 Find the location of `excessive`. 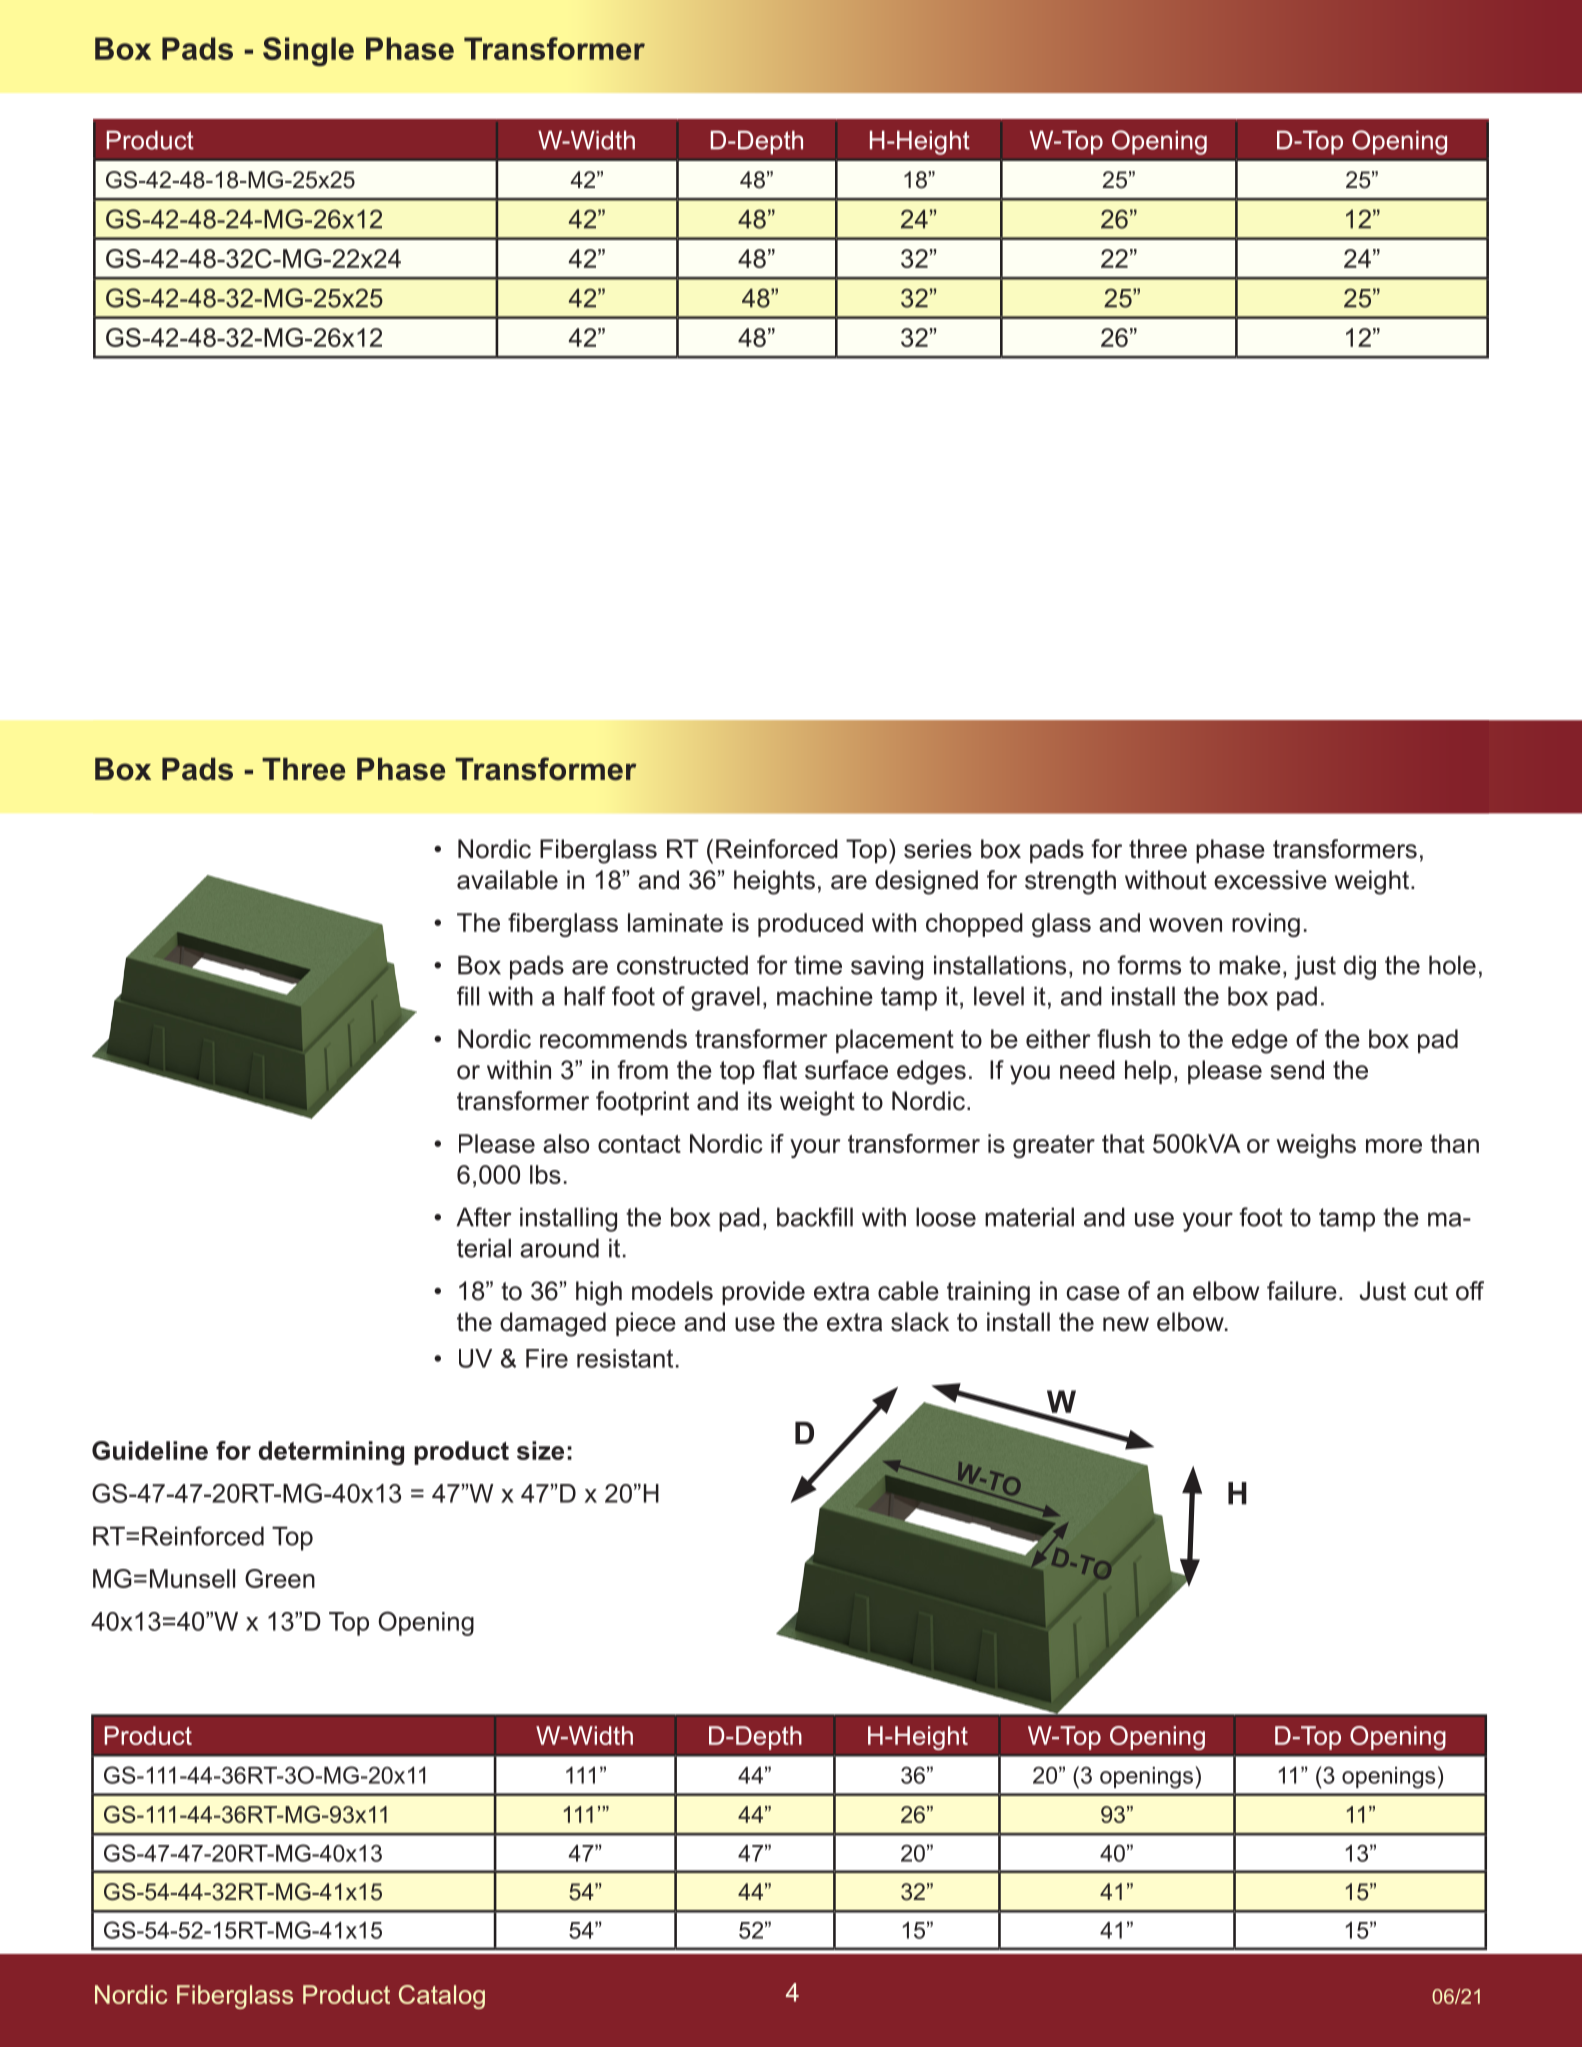

excessive is located at coordinates (1270, 880).
